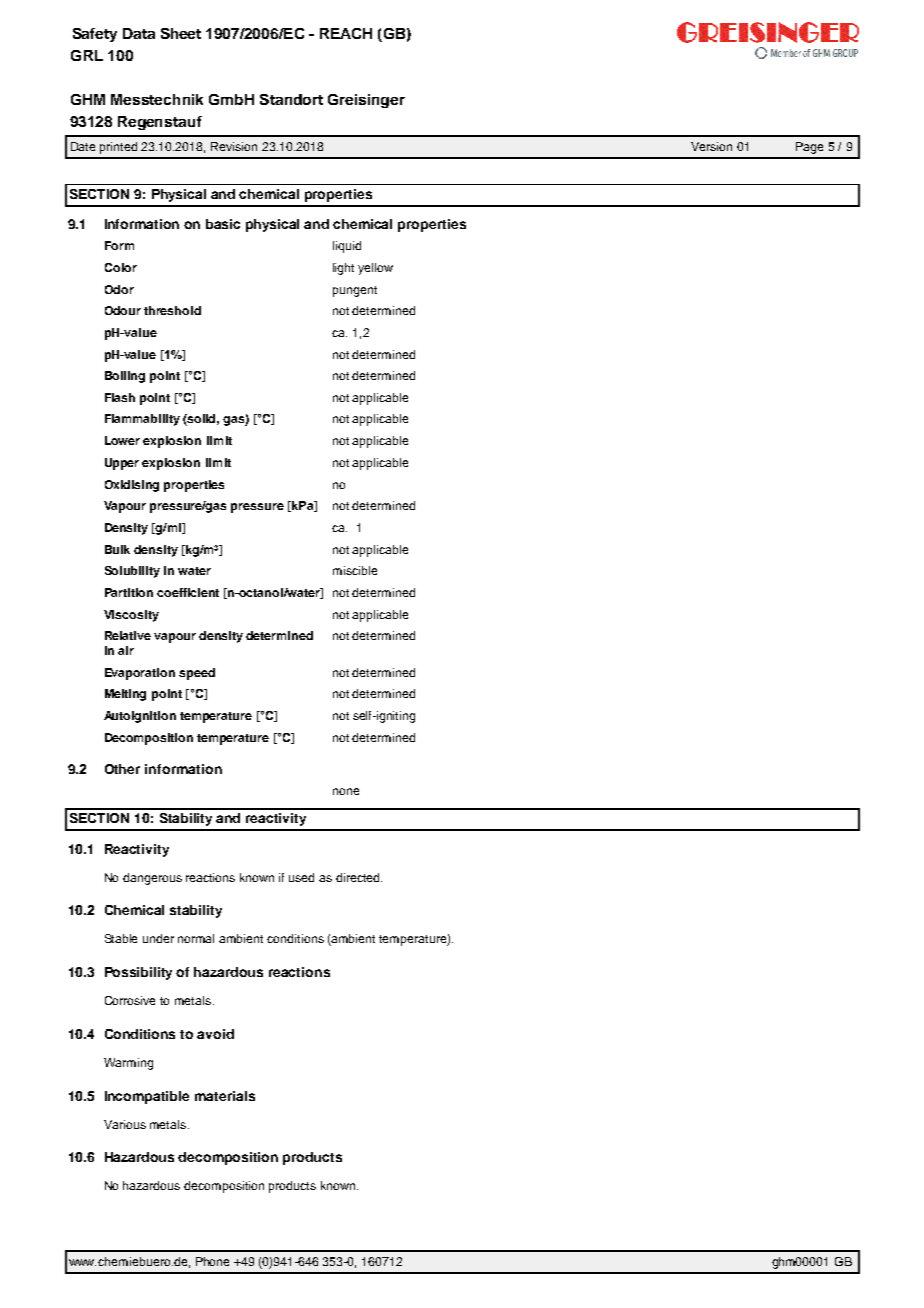  Describe the element at coordinates (346, 791) in the screenshot. I see `none` at that location.
